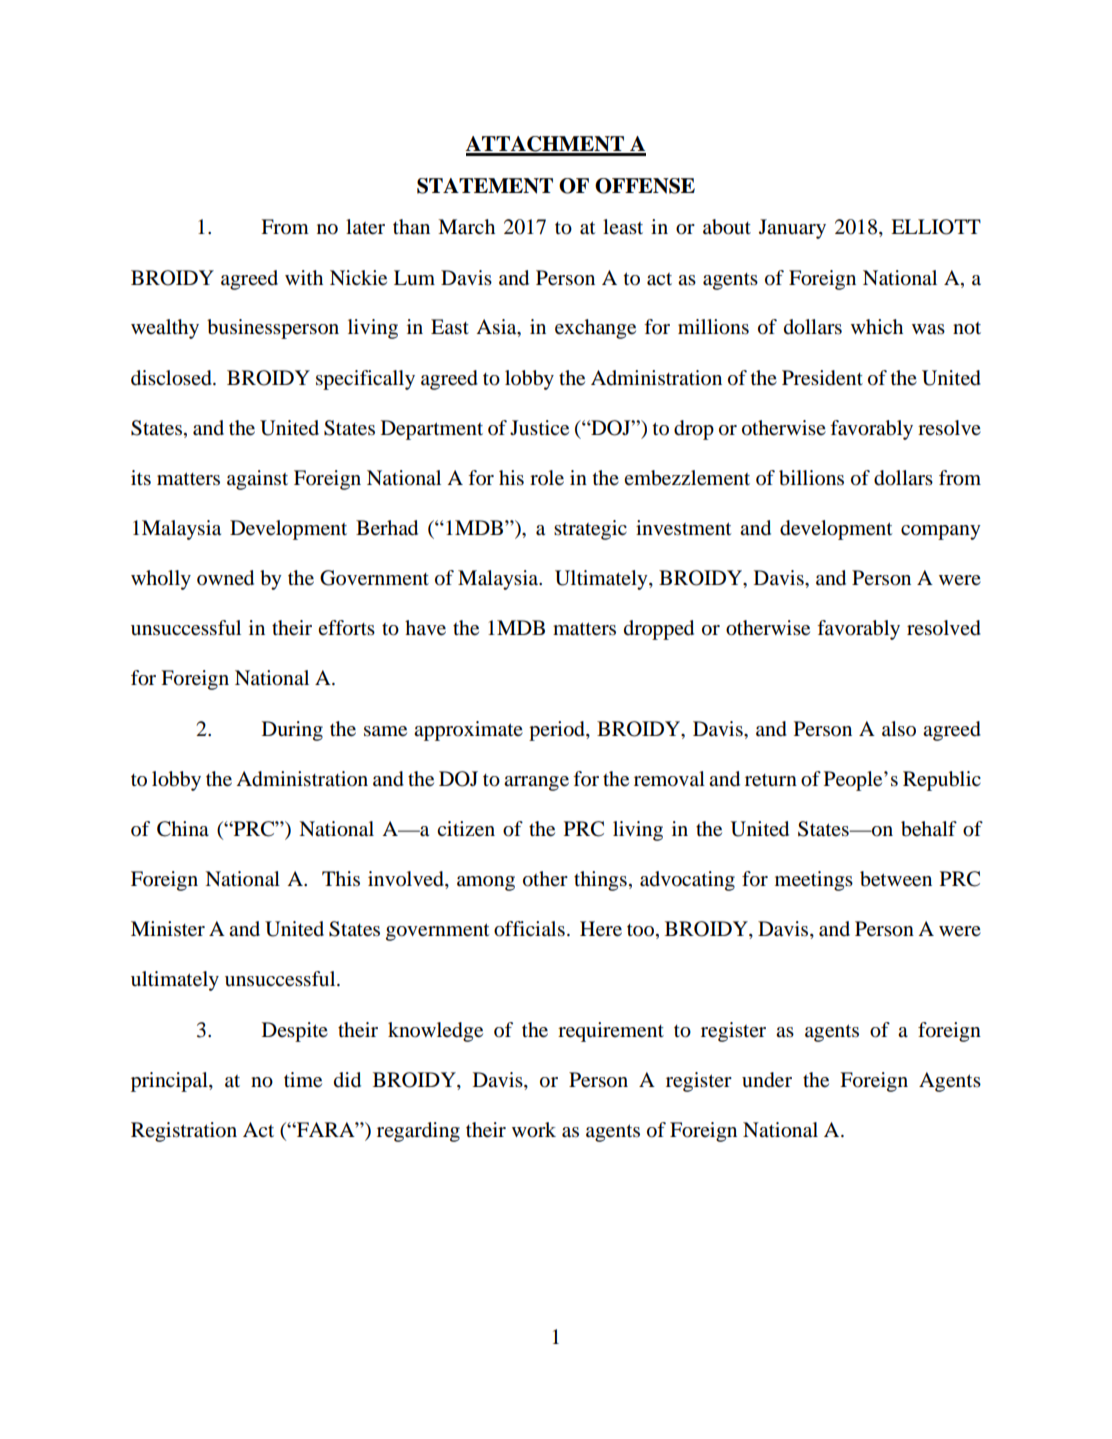  What do you see at coordinates (534, 1130) in the screenshot?
I see `work` at bounding box center [534, 1130].
